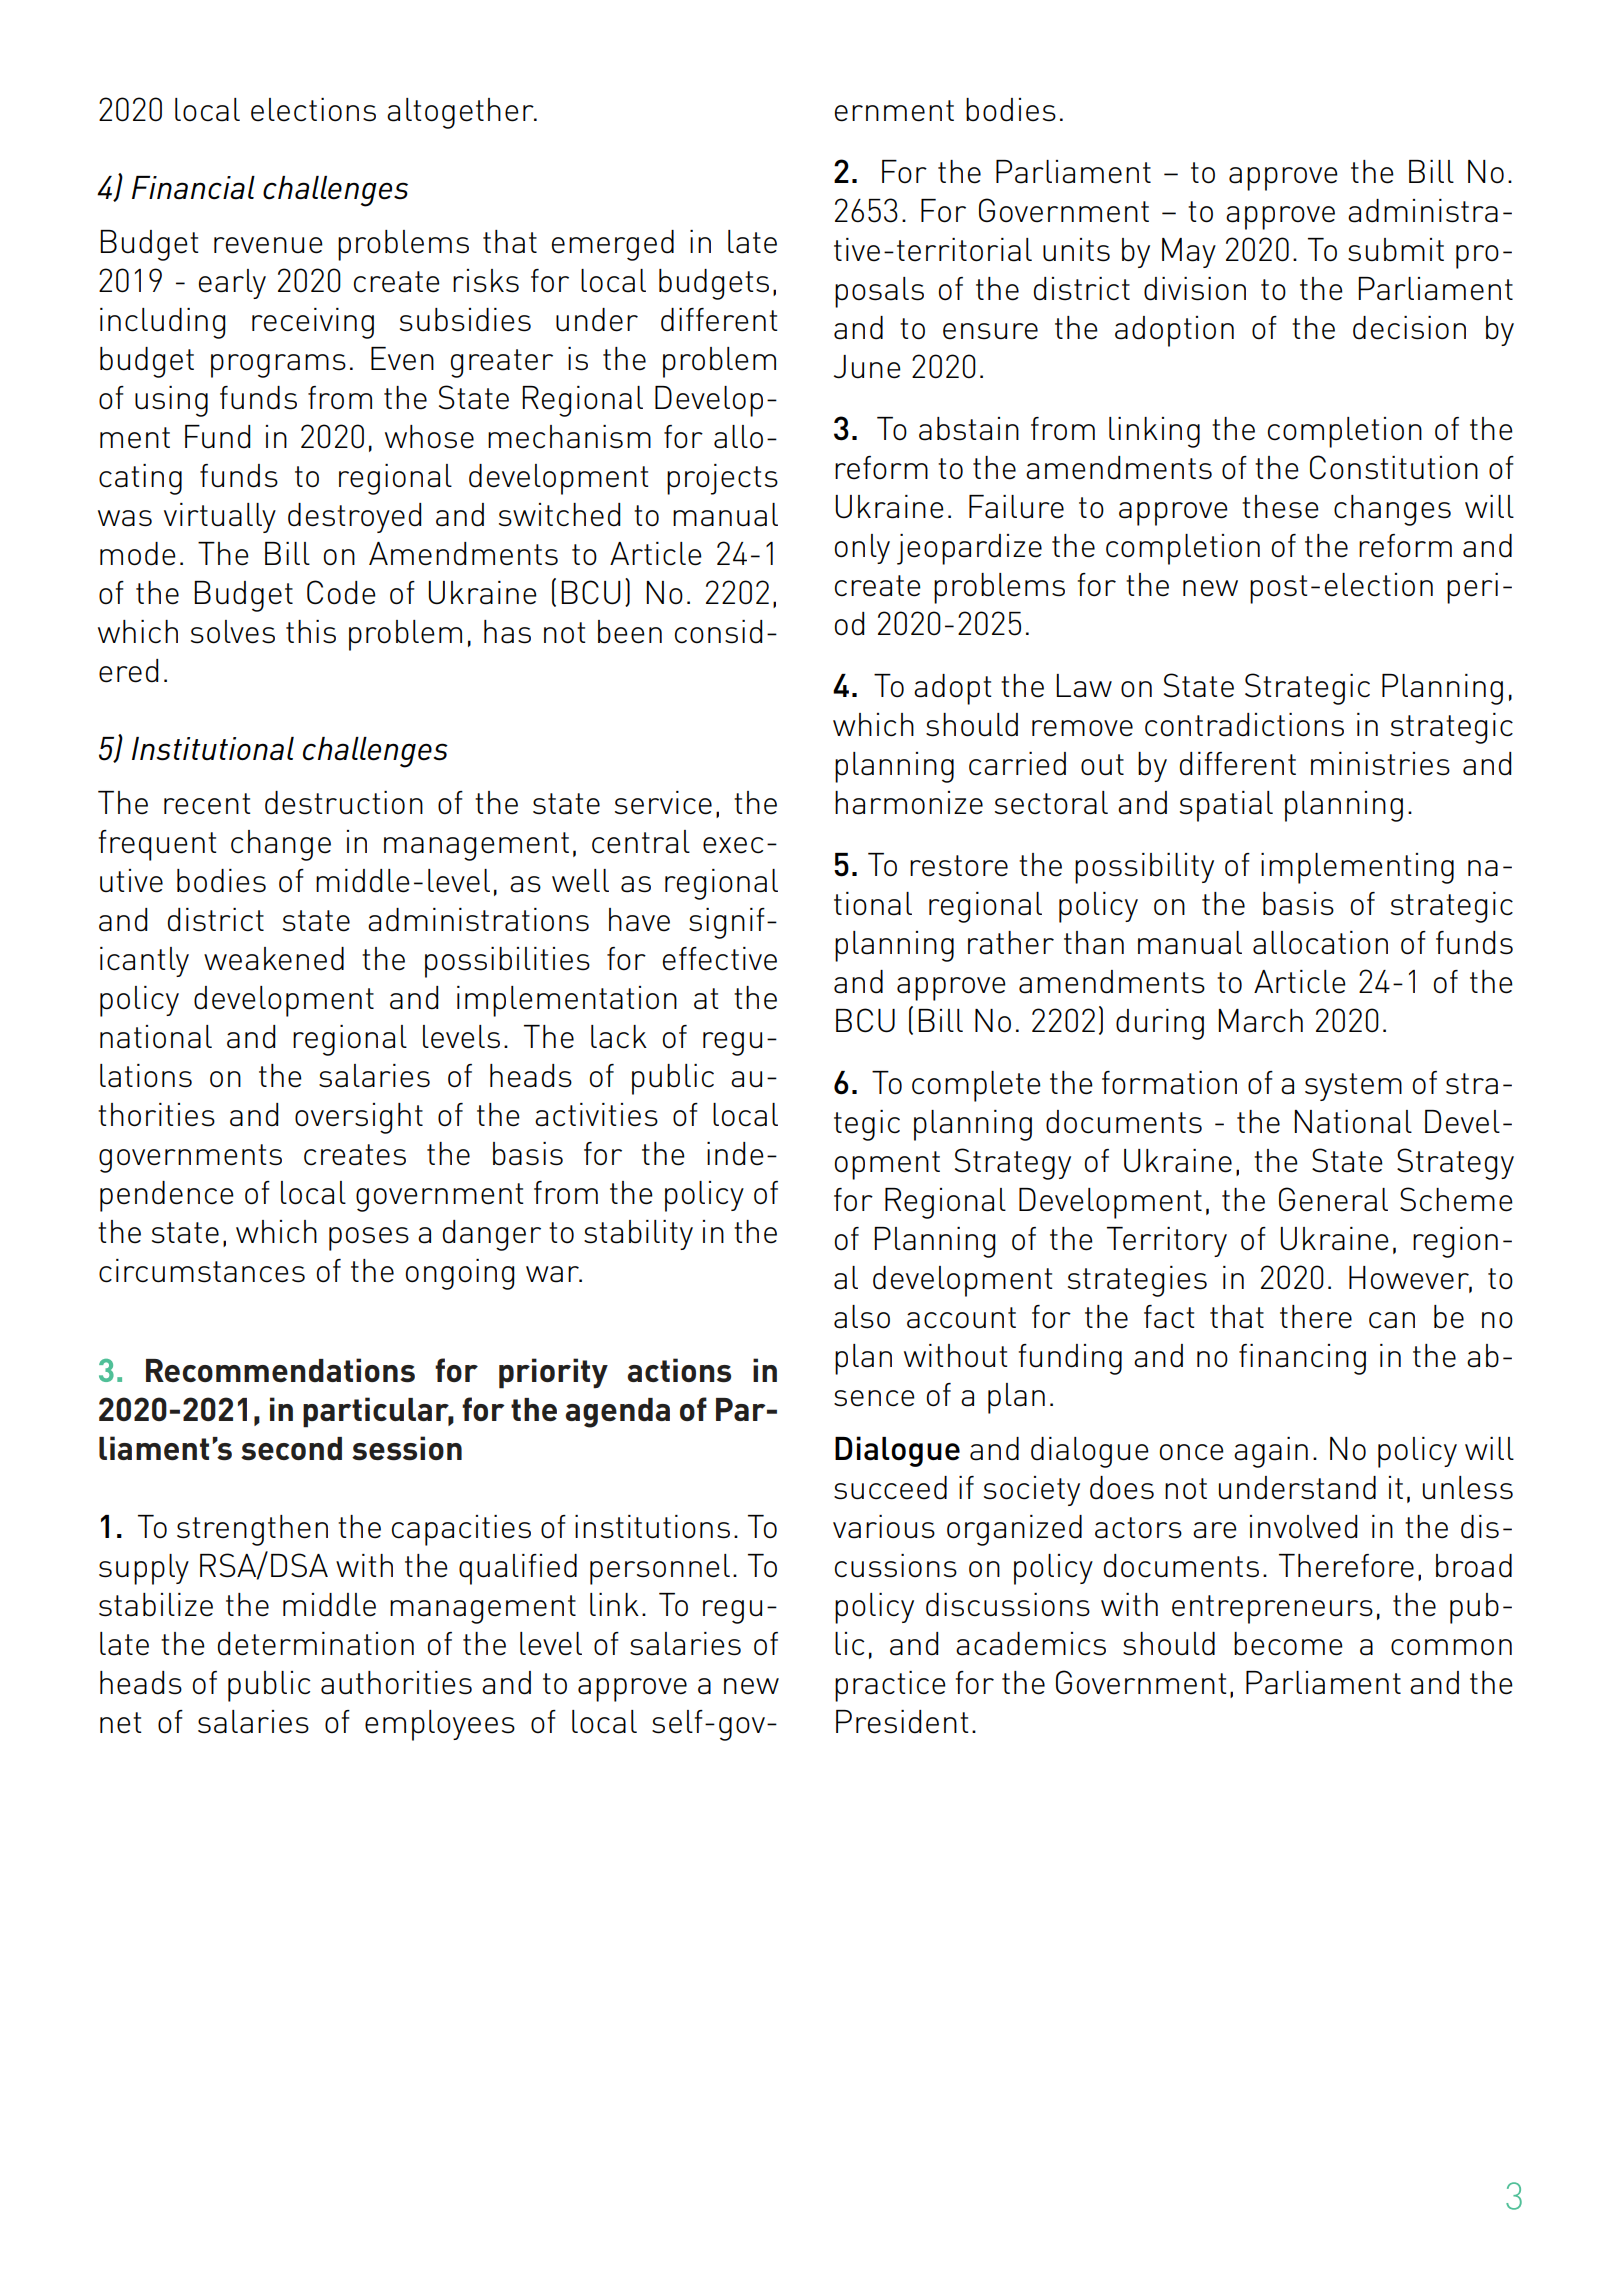 Image resolution: width=1612 pixels, height=2280 pixels. Describe the element at coordinates (613, 245) in the page. I see `emerged` at that location.
